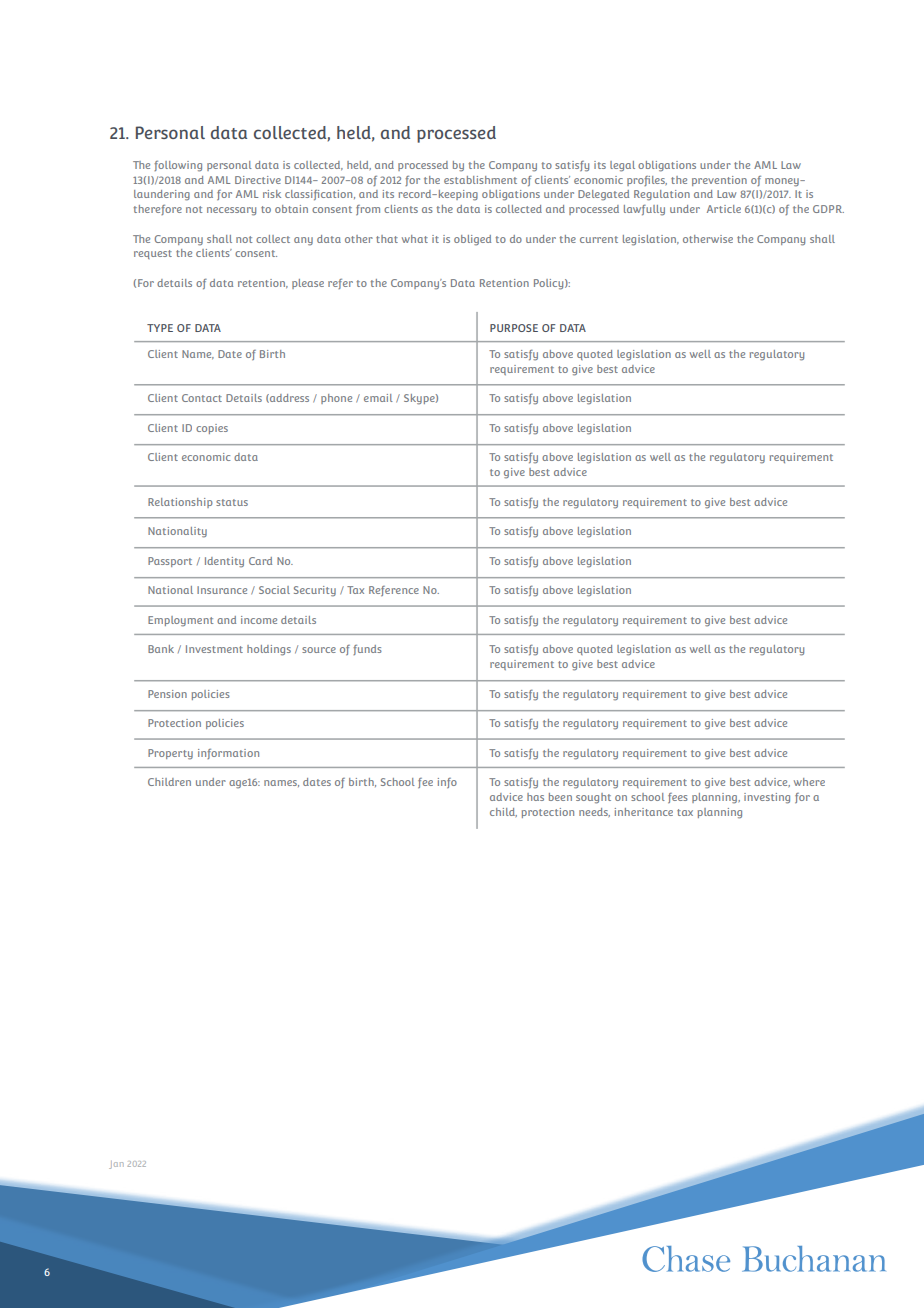 This page has width=924, height=1308. Describe the element at coordinates (480, 180) in the page. I see `establishment` at that location.
